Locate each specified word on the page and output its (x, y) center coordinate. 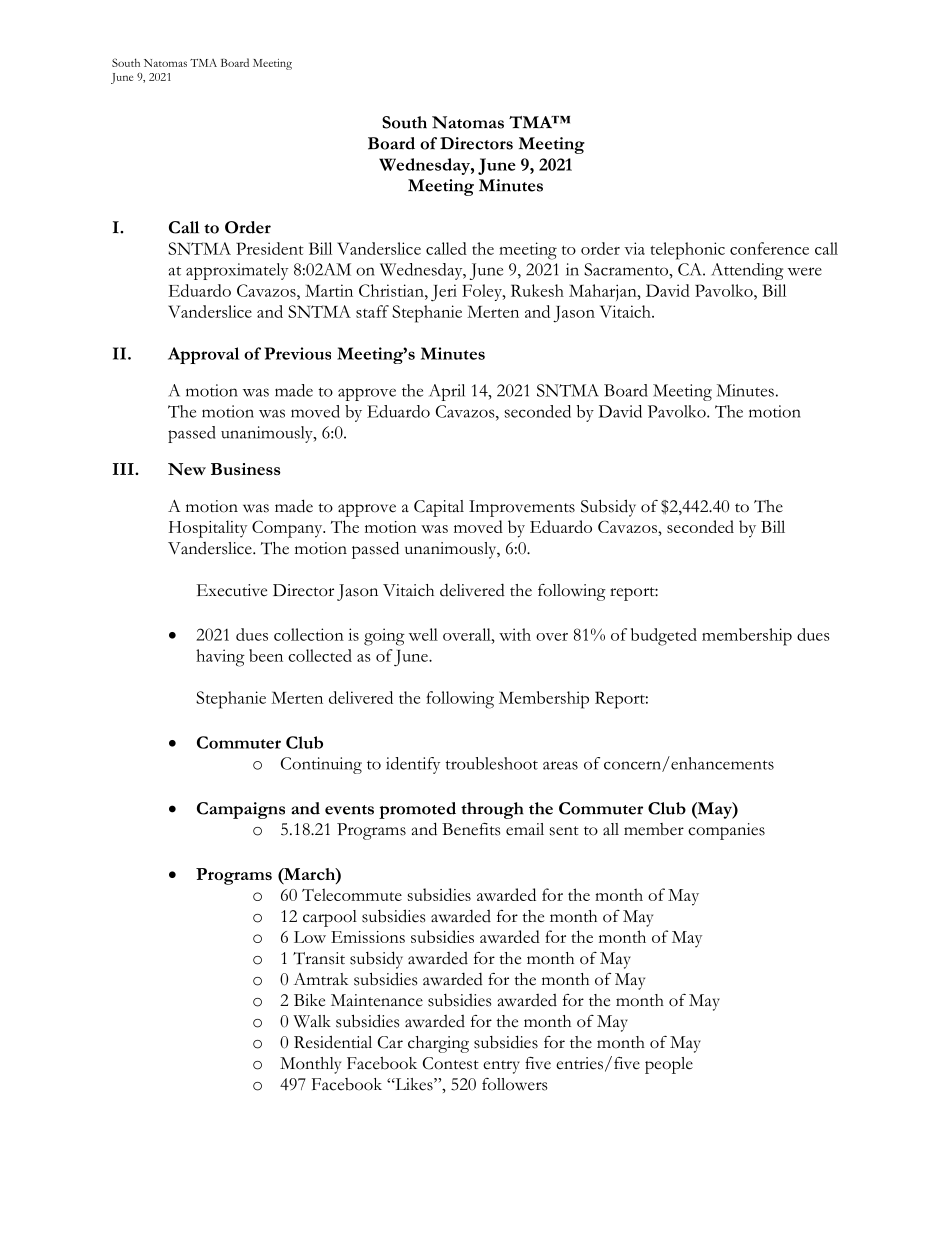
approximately (237, 271)
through (492, 810)
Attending (747, 271)
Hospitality (208, 529)
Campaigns (241, 810)
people (669, 1065)
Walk (312, 1021)
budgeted (664, 637)
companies (726, 831)
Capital (439, 508)
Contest (451, 1063)
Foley (483, 292)
